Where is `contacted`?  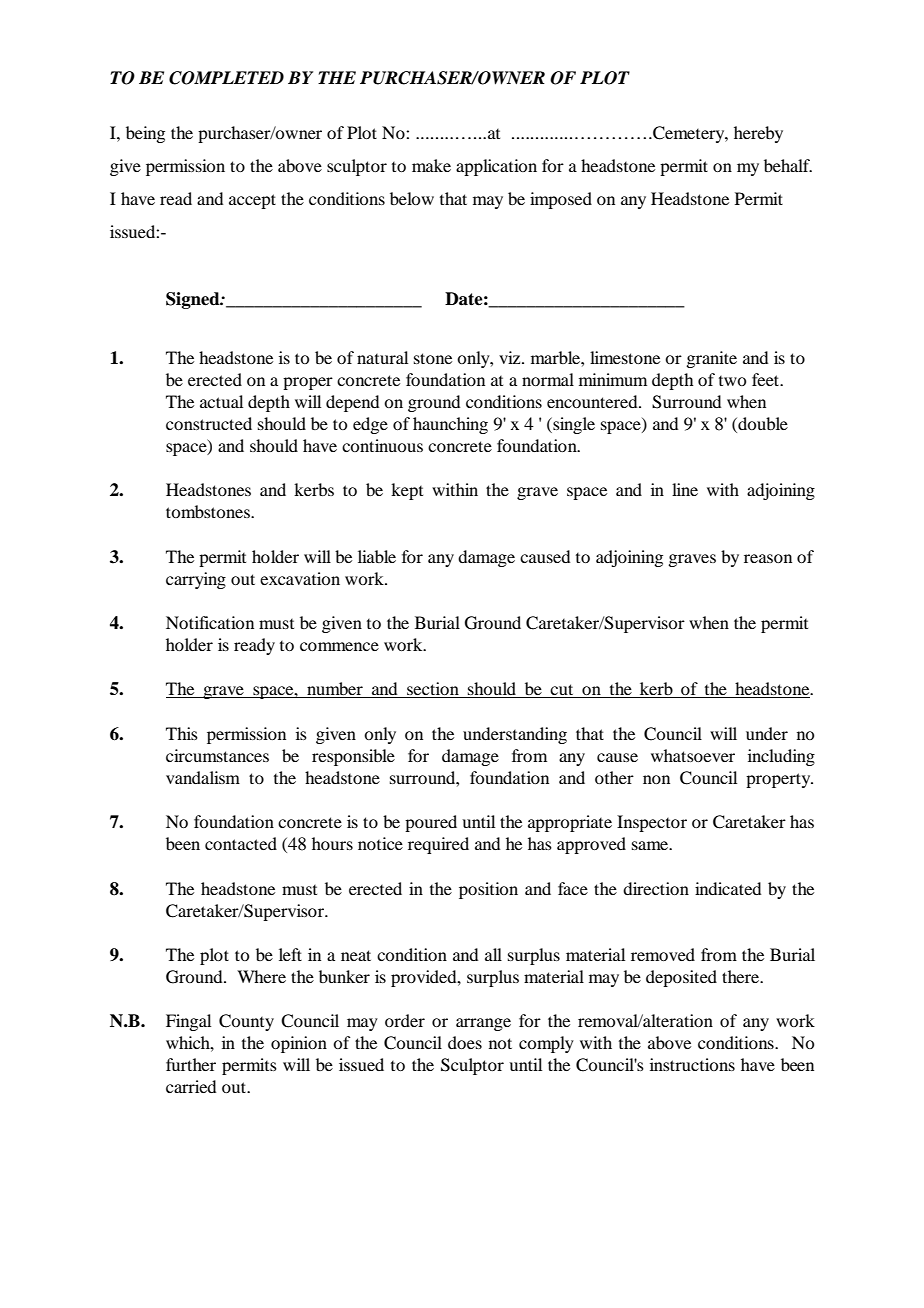
contacted is located at coordinates (241, 843).
